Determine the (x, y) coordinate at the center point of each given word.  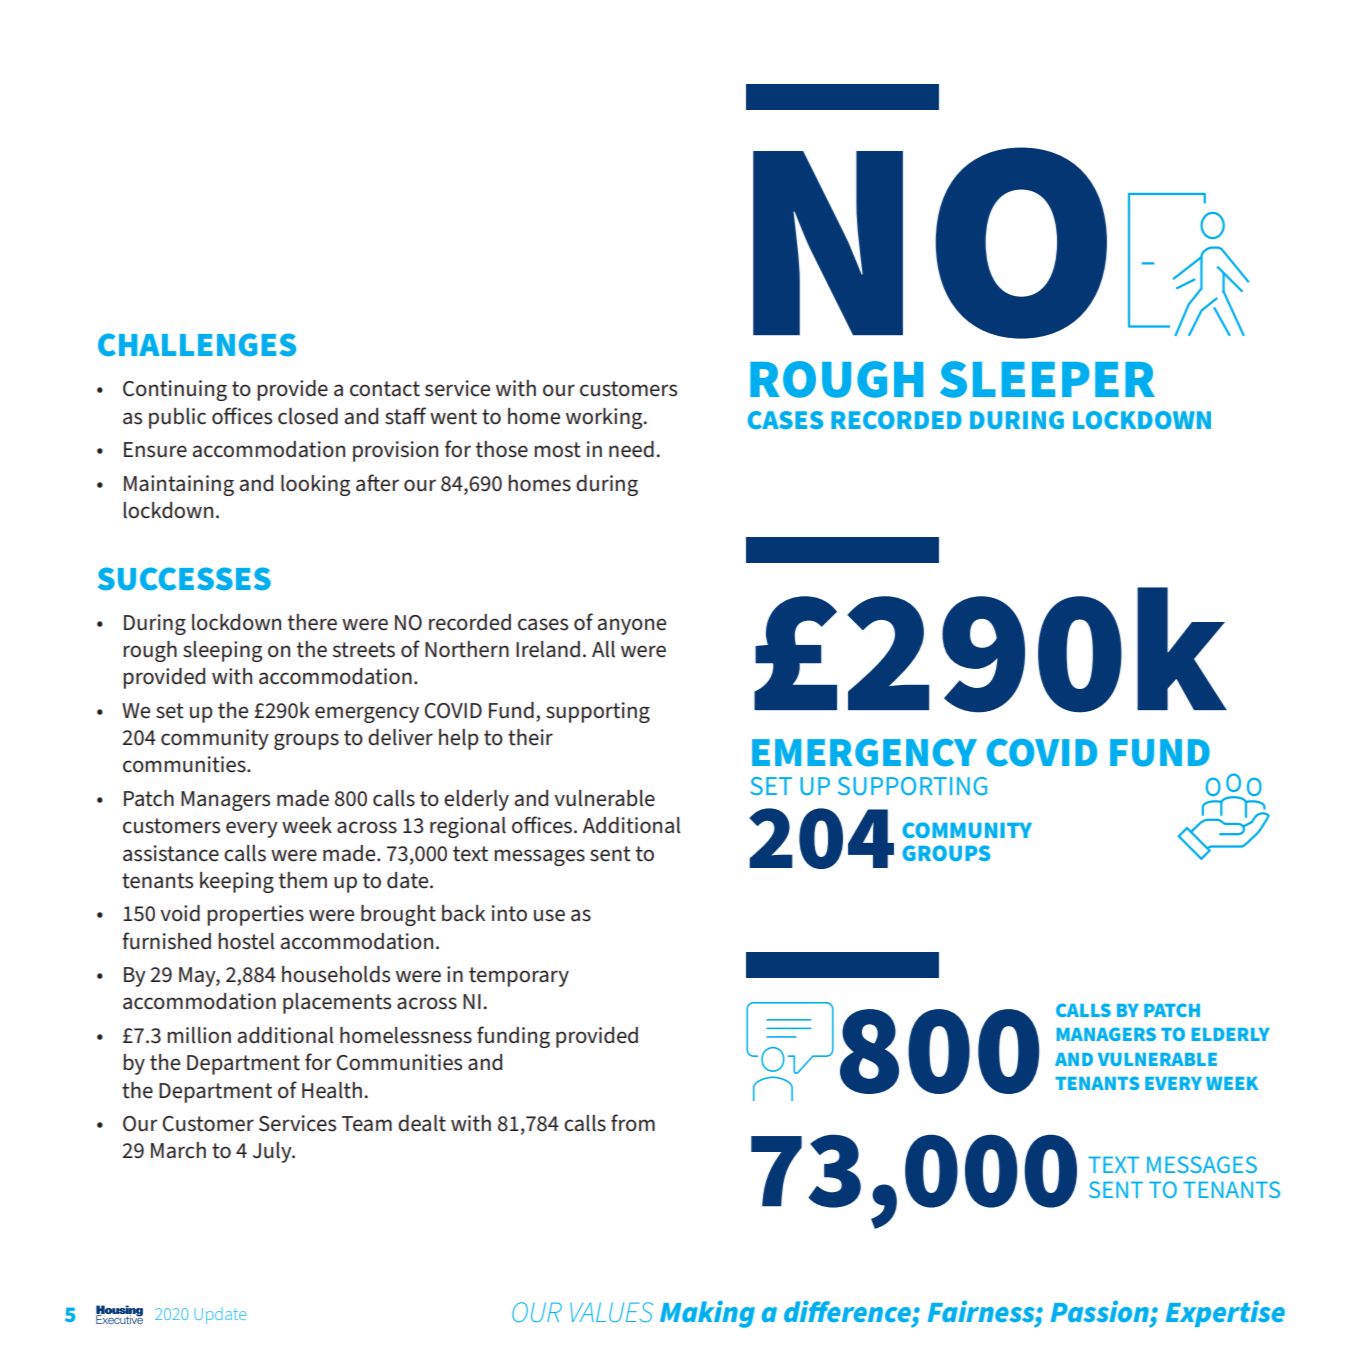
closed (308, 416)
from (633, 1122)
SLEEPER (1047, 379)
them (303, 880)
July (273, 1152)
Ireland (548, 649)
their (530, 737)
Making (707, 1314)
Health (332, 1090)
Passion (1100, 1311)
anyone (631, 626)
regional (468, 827)
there (312, 622)
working (605, 418)
